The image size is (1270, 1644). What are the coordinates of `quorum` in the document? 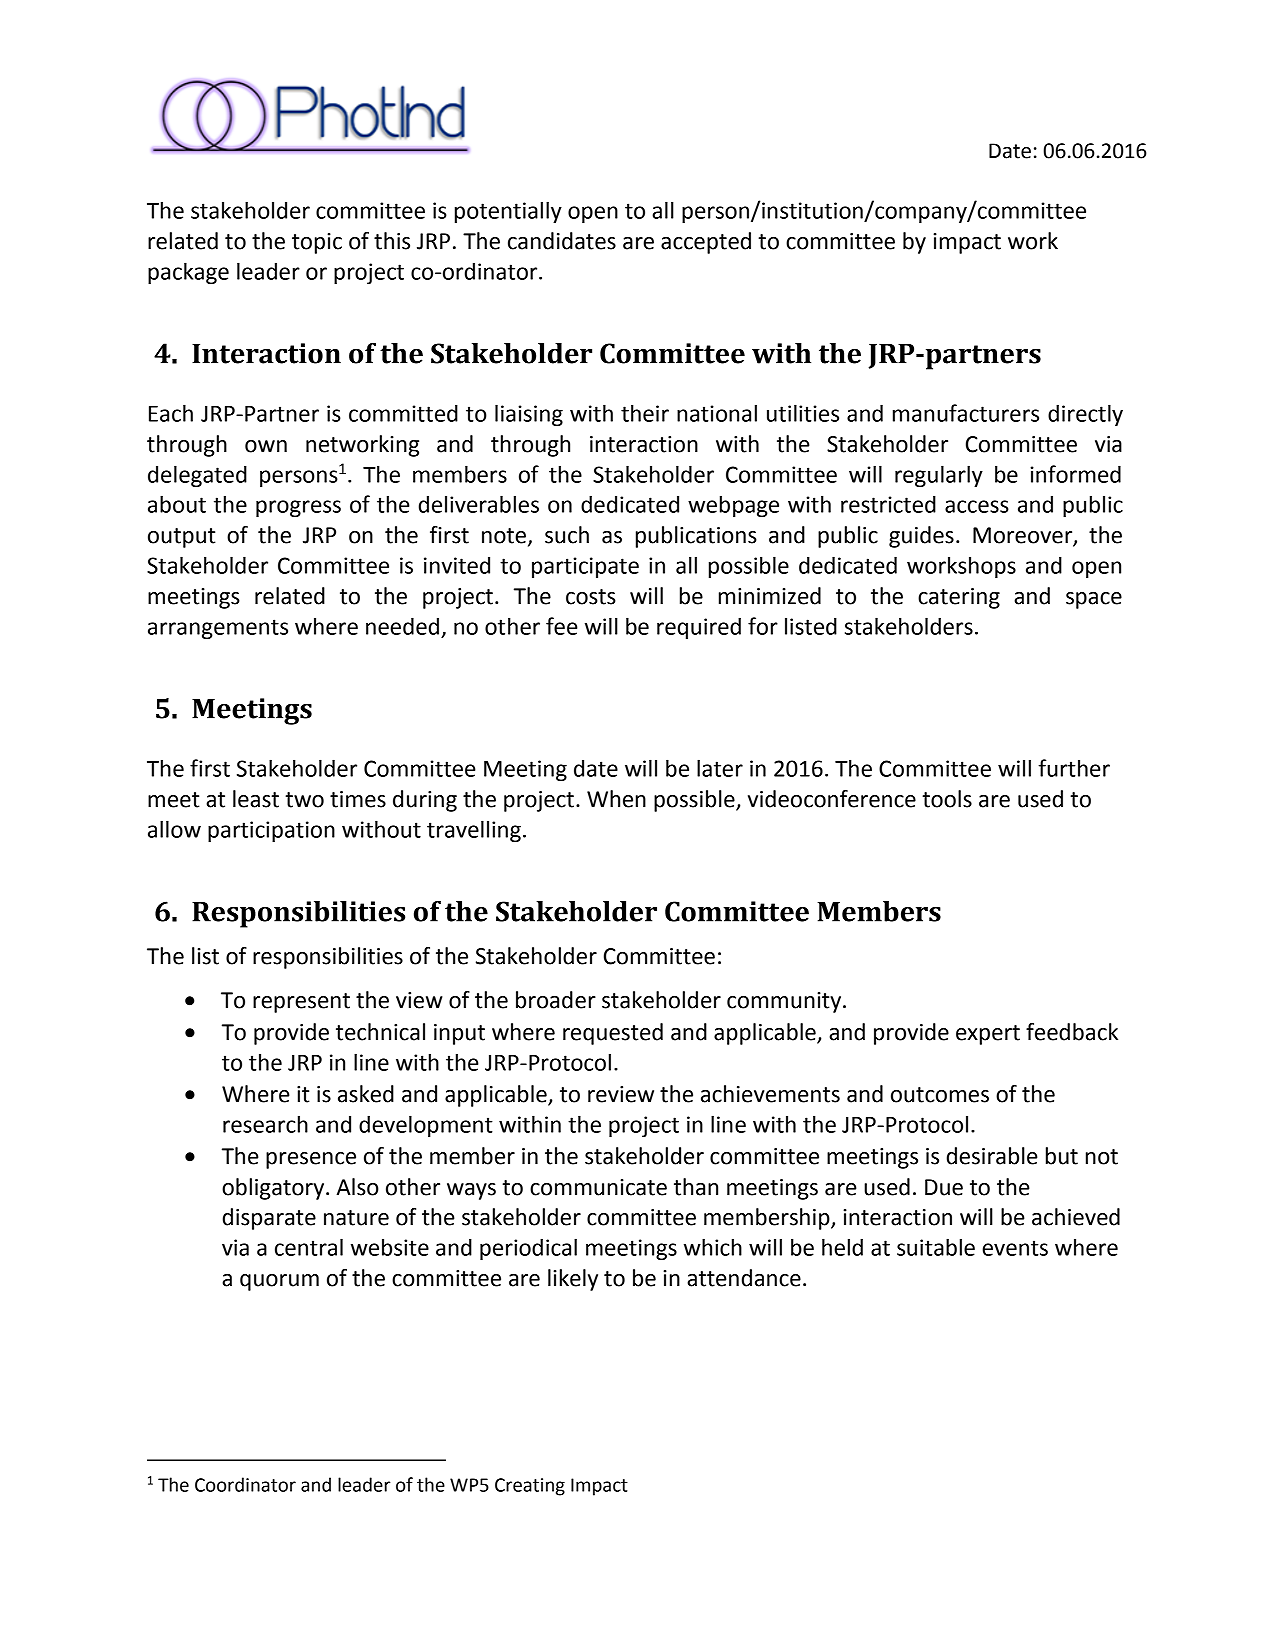 It's located at (279, 1282).
